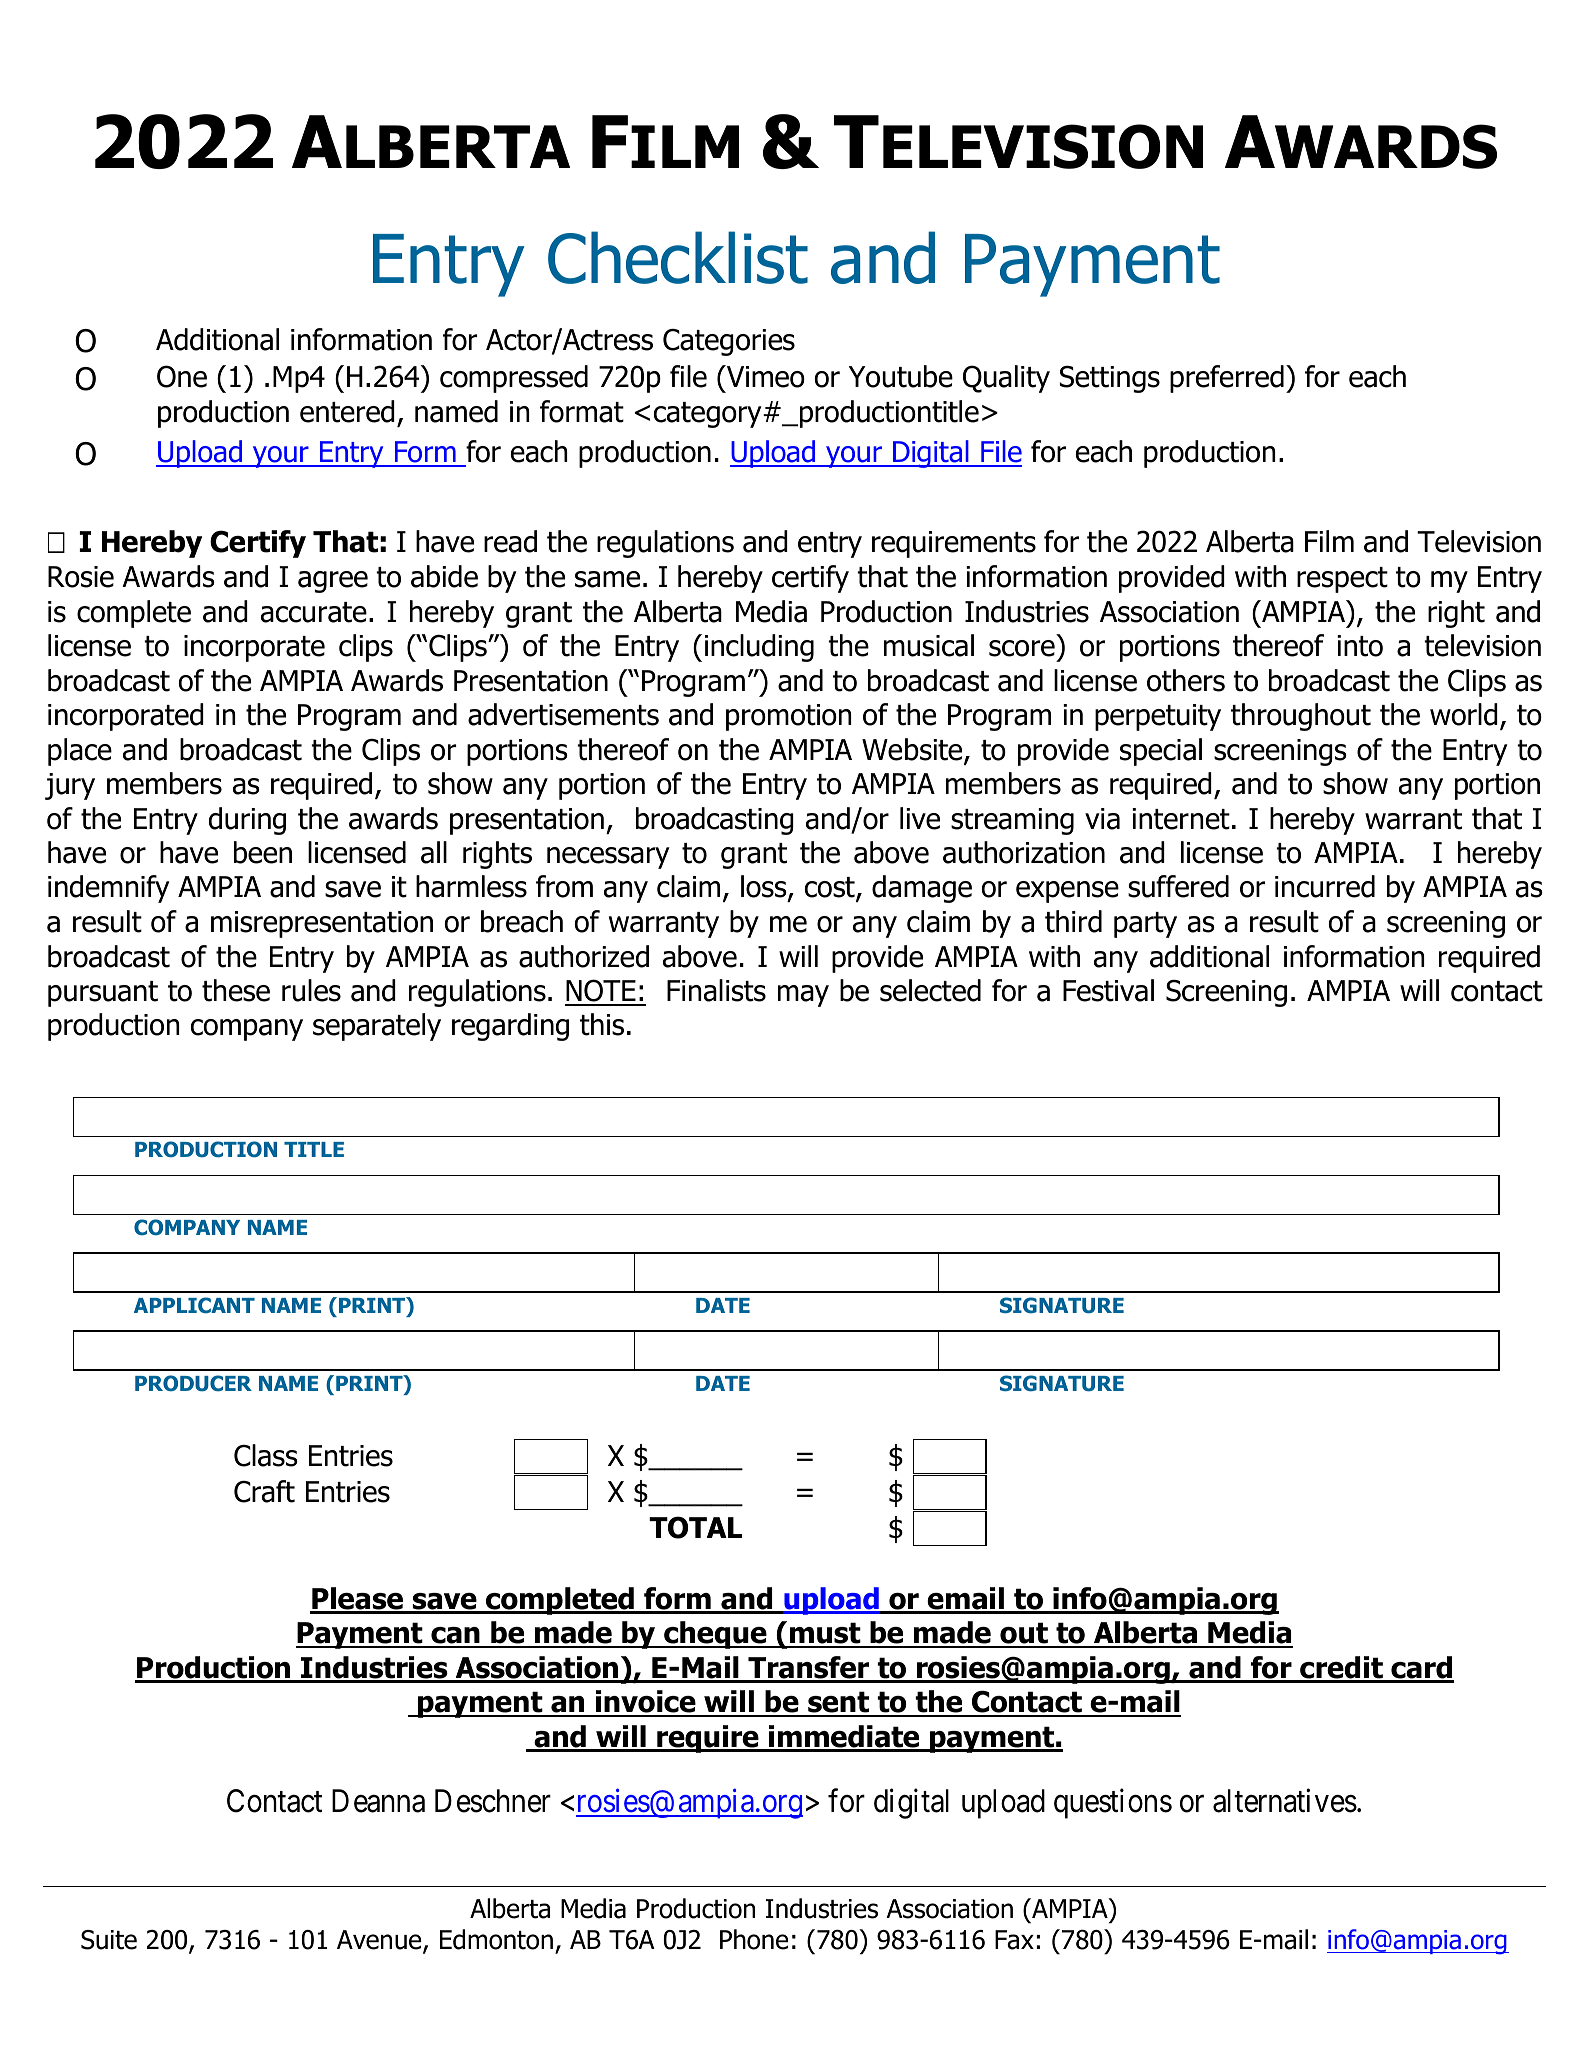  I want to click on PRODUCER, so click(193, 1383).
